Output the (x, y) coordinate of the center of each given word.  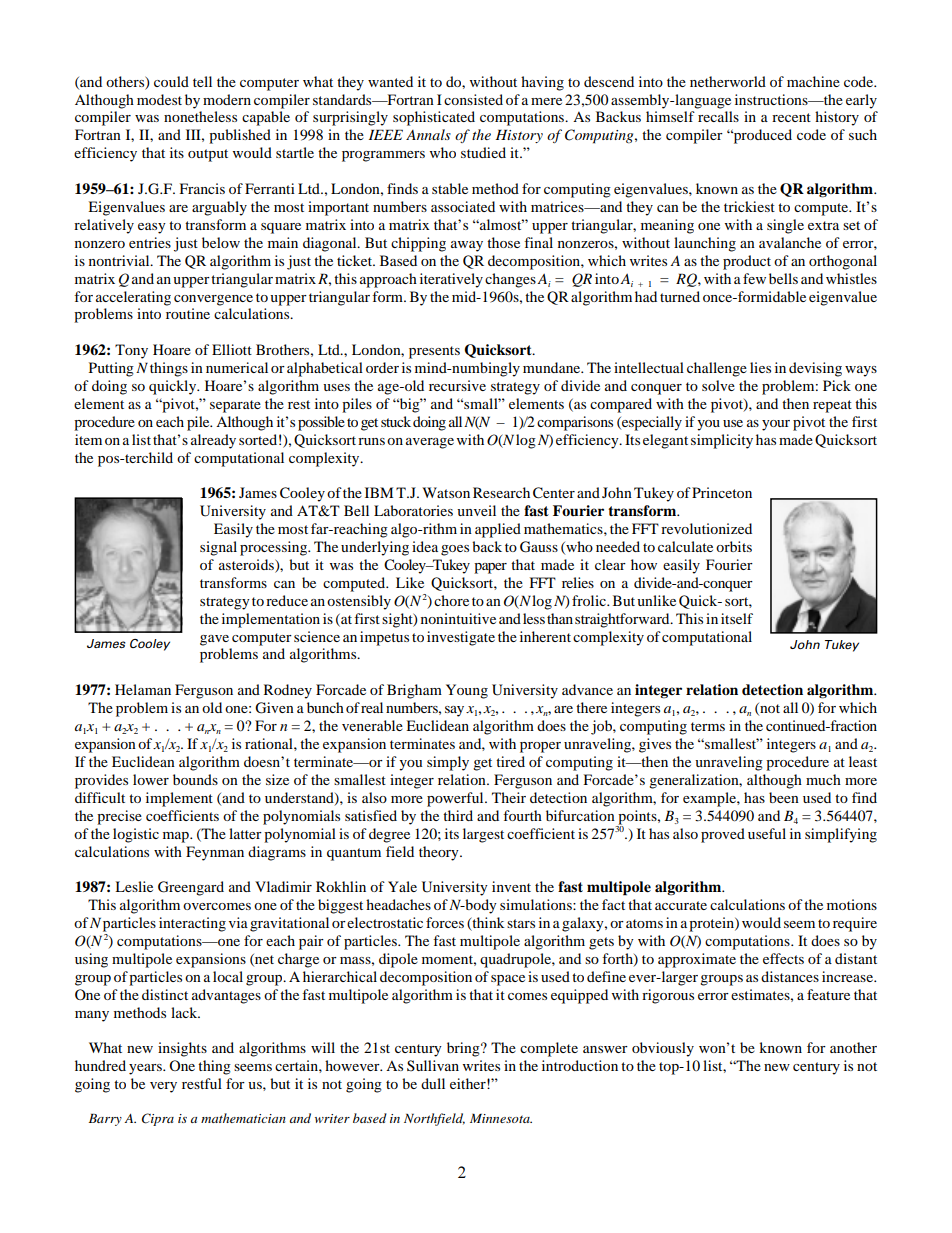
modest (159, 99)
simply (448, 763)
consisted (473, 99)
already (213, 441)
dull (433, 1083)
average (430, 443)
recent (791, 117)
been (784, 797)
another (853, 1047)
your (776, 425)
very (163, 1087)
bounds (195, 779)
